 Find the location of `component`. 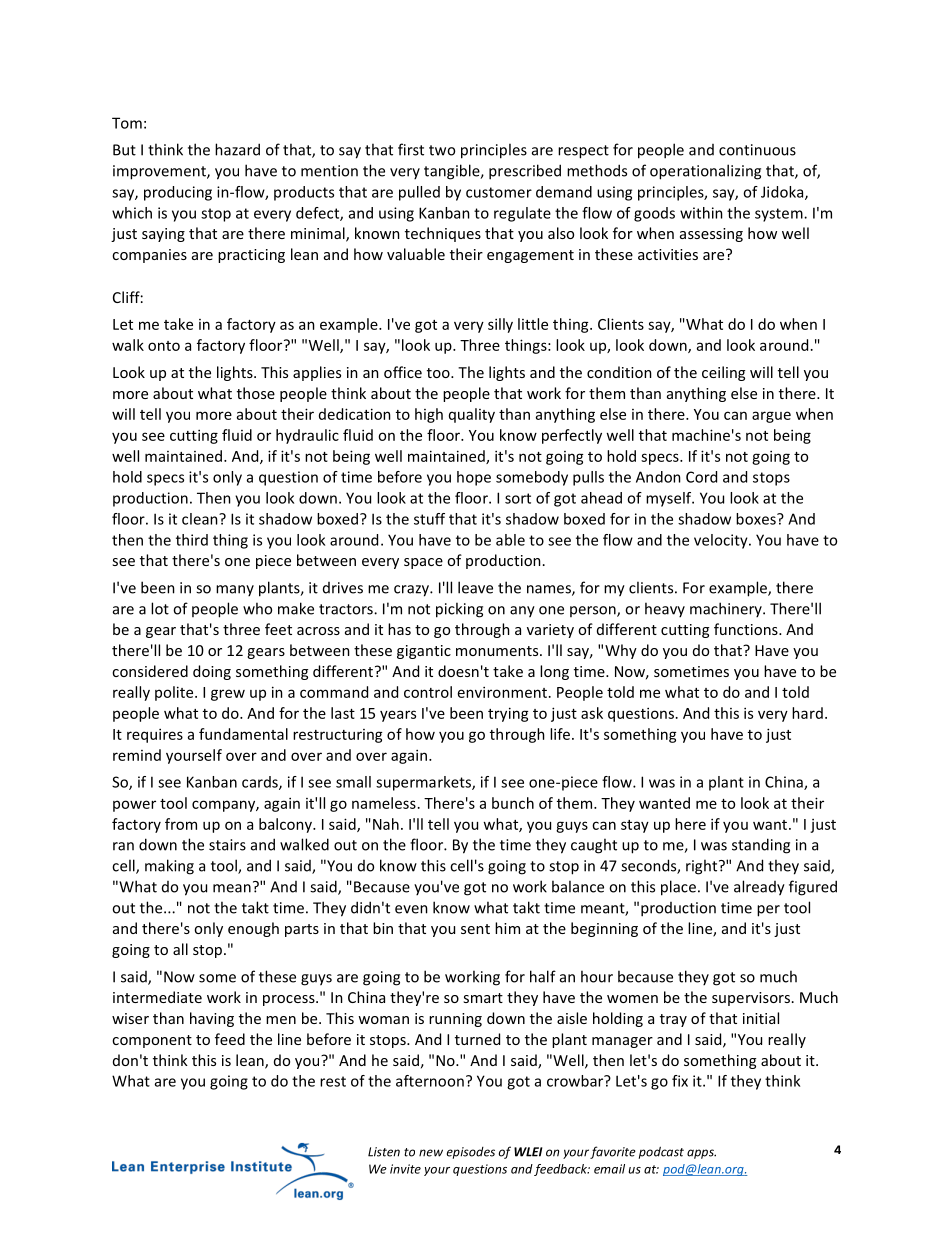

component is located at coordinates (152, 1041).
